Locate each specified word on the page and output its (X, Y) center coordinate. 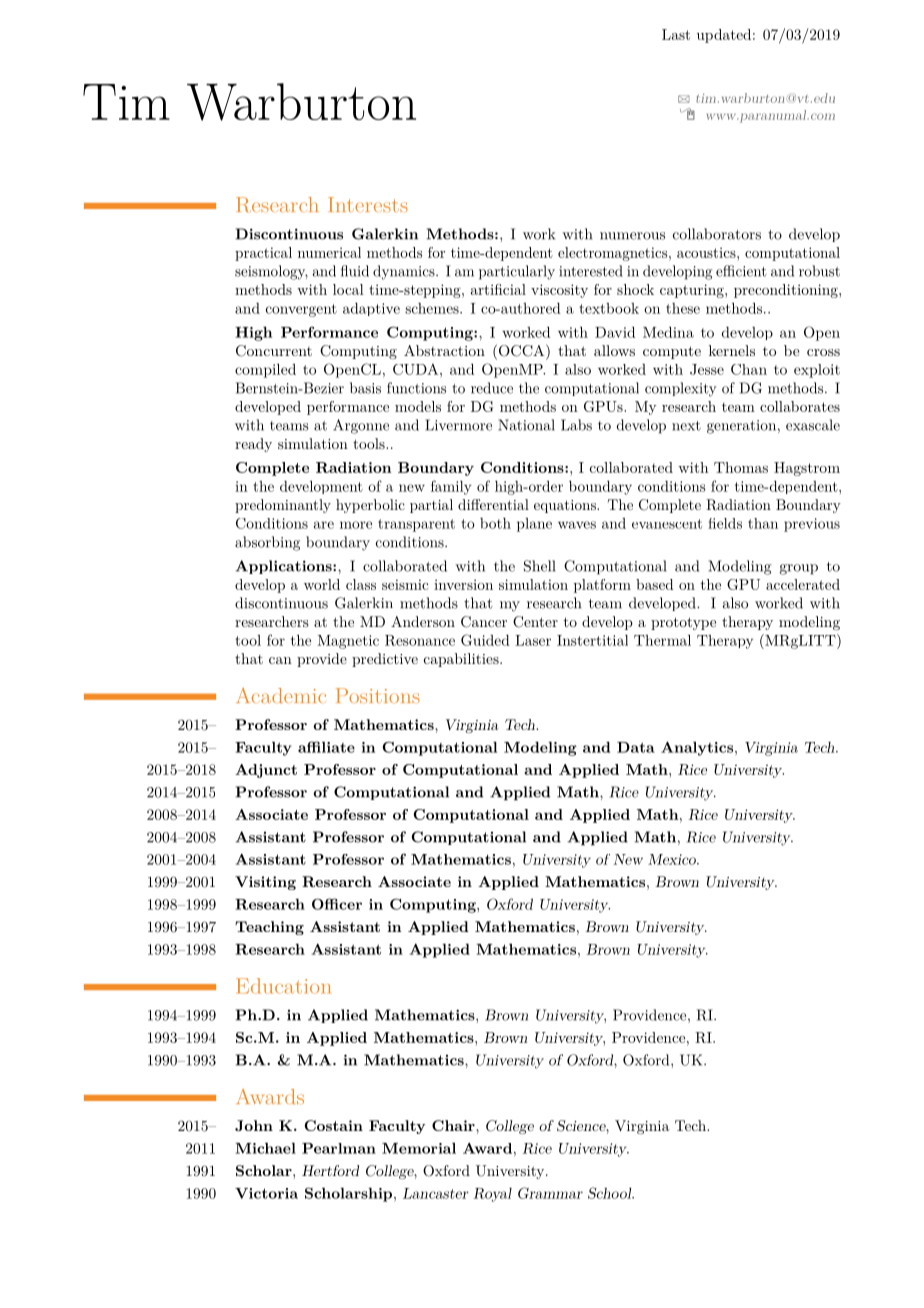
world (322, 584)
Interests (368, 204)
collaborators (717, 234)
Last (676, 34)
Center (535, 622)
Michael (265, 1148)
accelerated (803, 584)
